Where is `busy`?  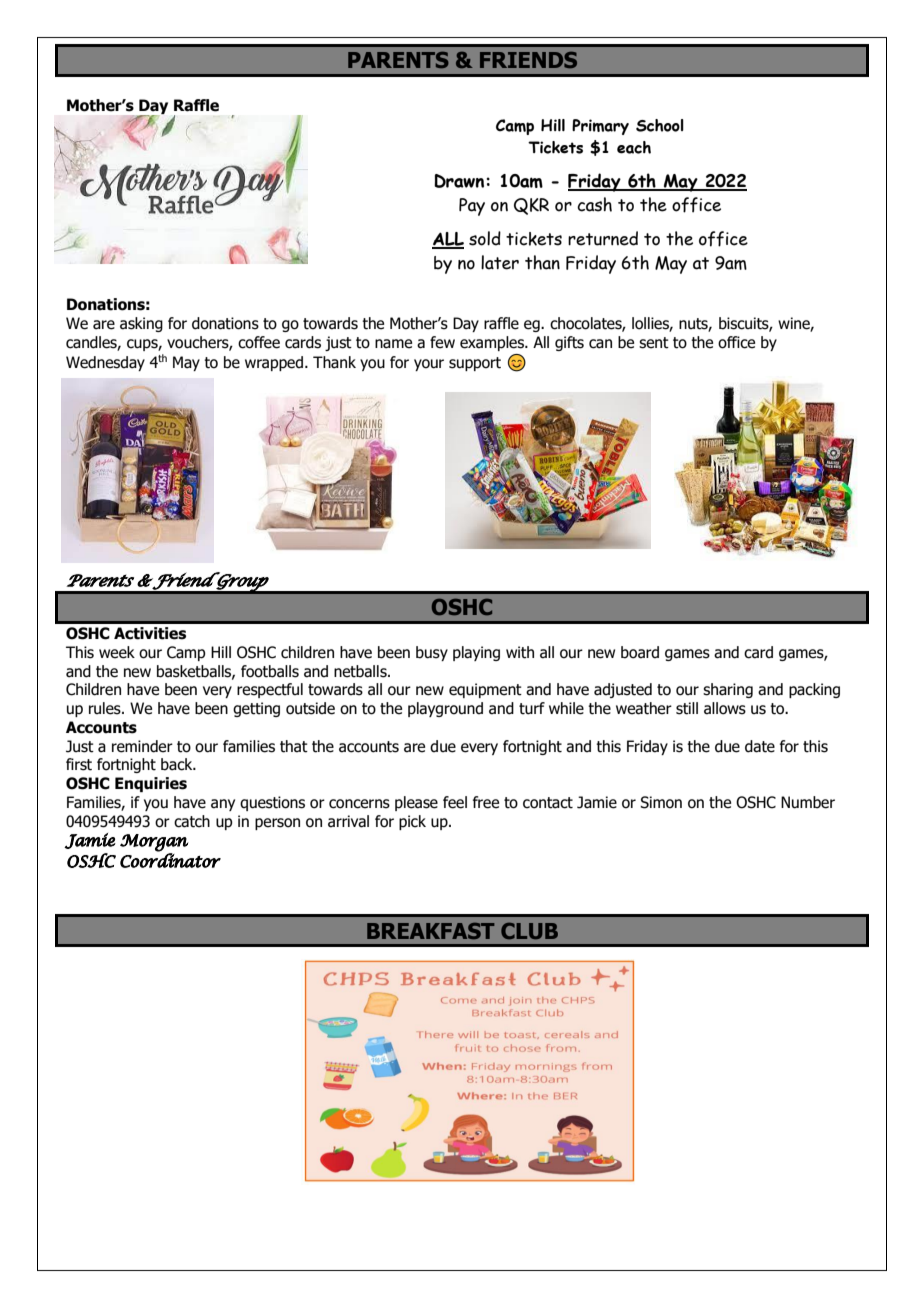 busy is located at coordinates (432, 653).
